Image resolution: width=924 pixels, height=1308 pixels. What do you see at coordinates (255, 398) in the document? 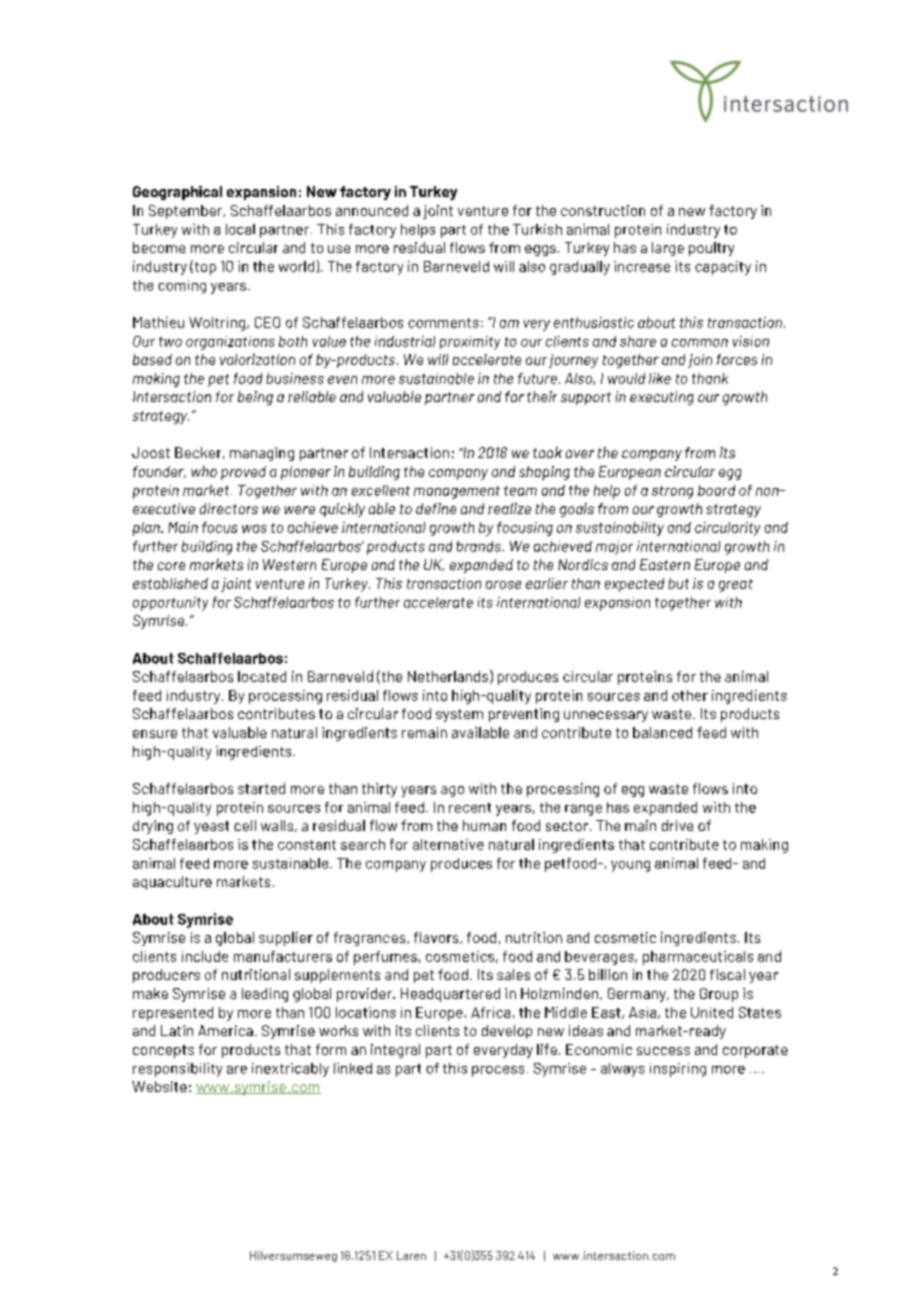
I see `being` at bounding box center [255, 398].
